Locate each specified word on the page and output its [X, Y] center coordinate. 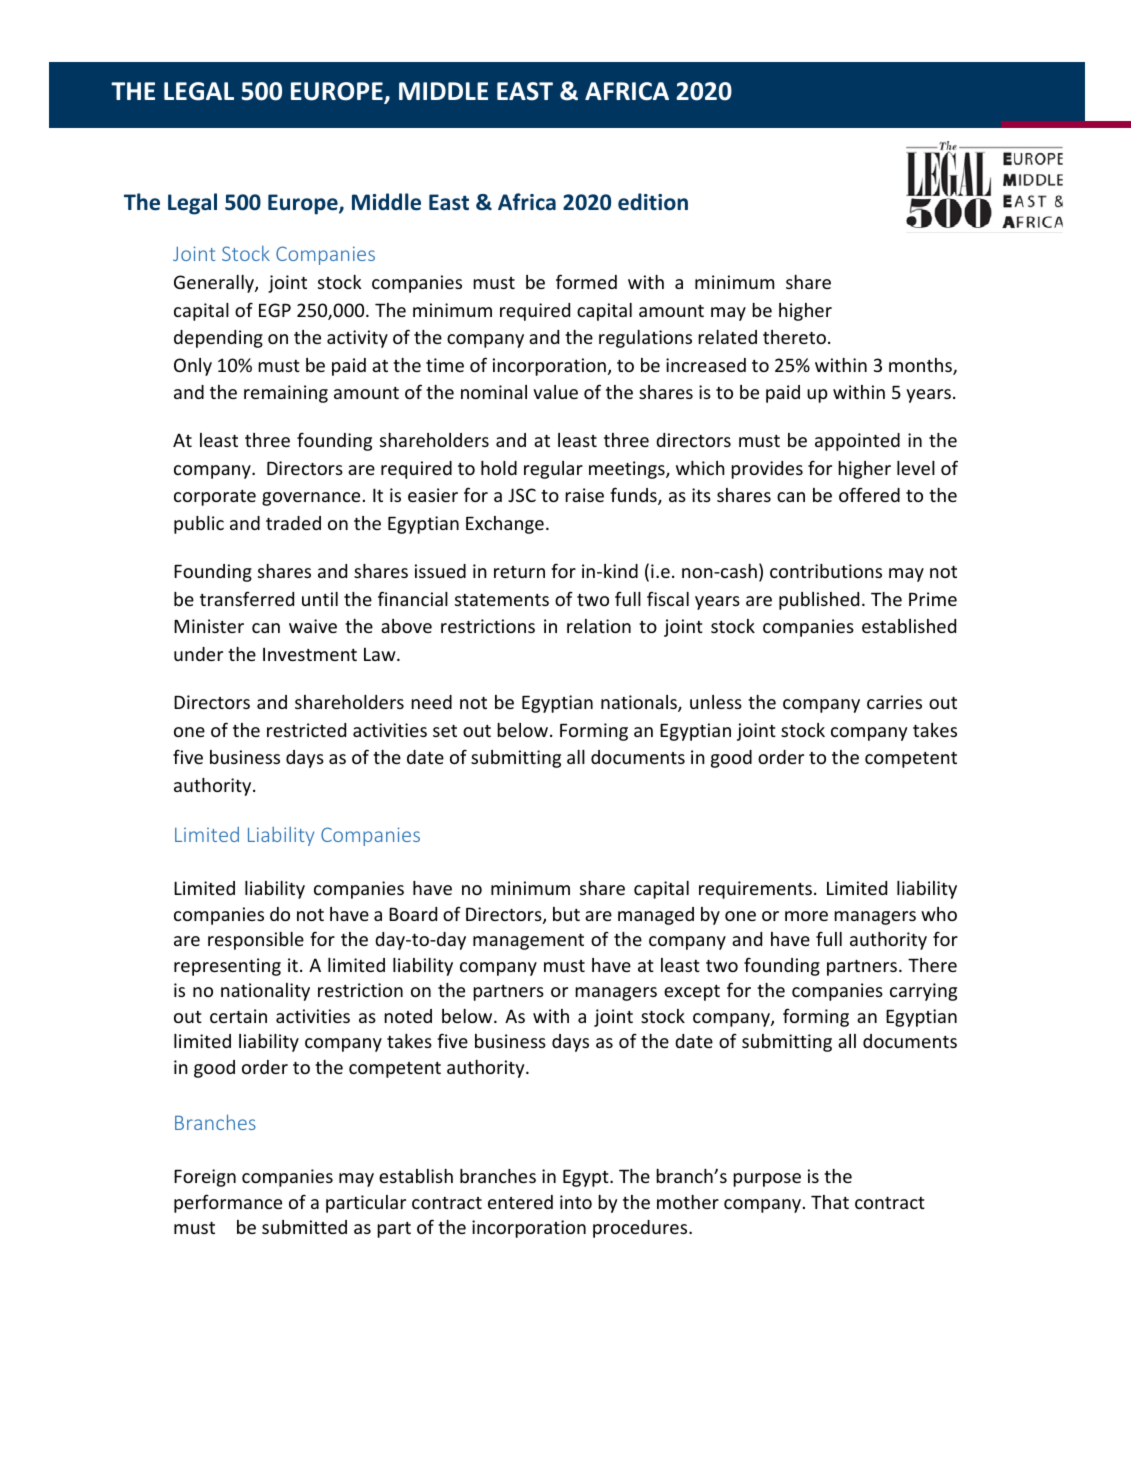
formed [586, 281]
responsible [256, 941]
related [727, 337]
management [528, 942]
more [806, 916]
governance [311, 499]
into [576, 1202]
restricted [306, 730]
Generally [215, 284]
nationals [640, 703]
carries [894, 702]
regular [553, 470]
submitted [304, 1227]
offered [869, 494]
